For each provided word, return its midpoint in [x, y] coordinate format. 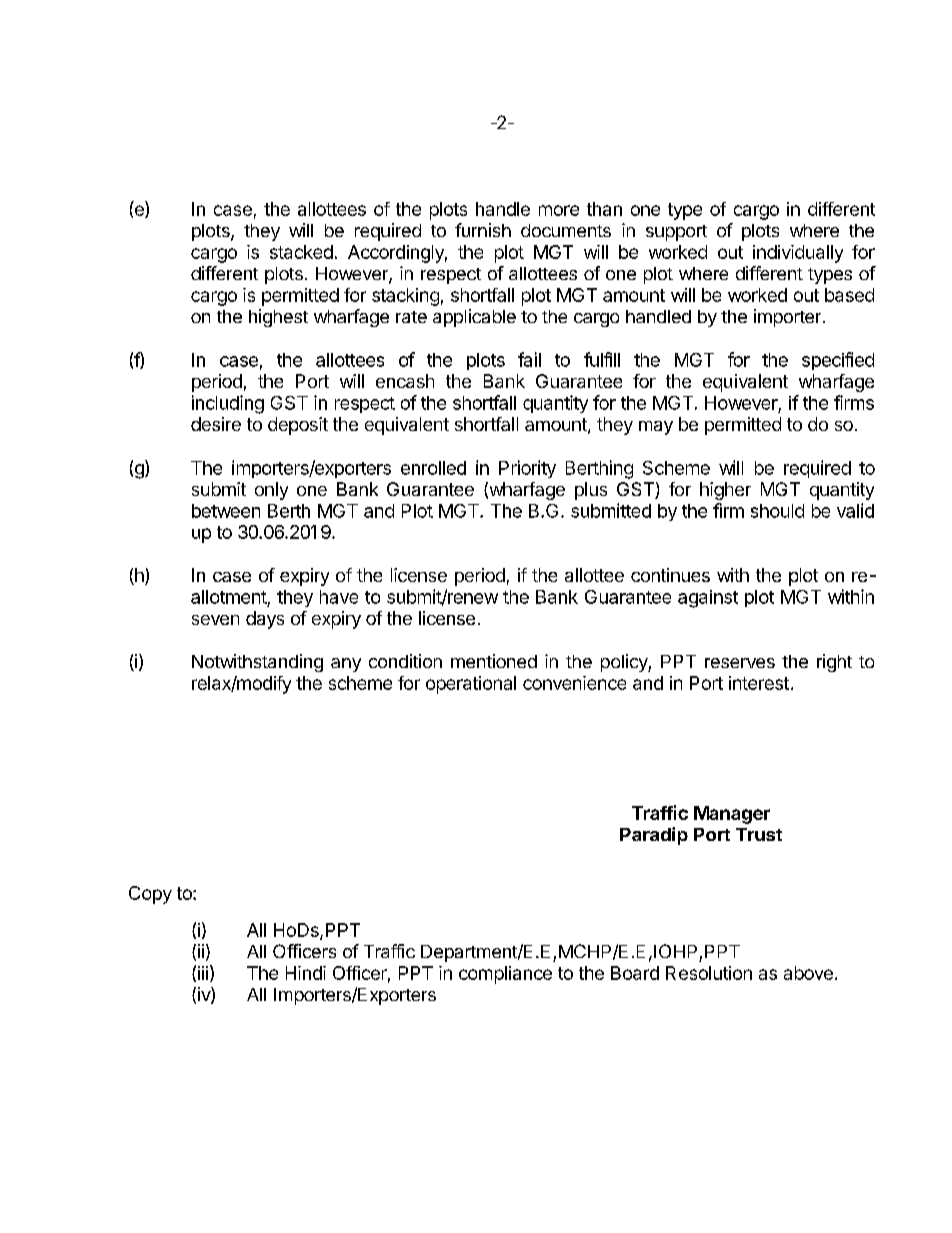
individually [798, 254]
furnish [483, 230]
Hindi [306, 973]
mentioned [494, 661]
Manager [732, 815]
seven [215, 620]
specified [838, 361]
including [228, 404]
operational [471, 685]
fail [529, 359]
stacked [301, 252]
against [708, 599]
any [346, 665]
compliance [505, 975]
